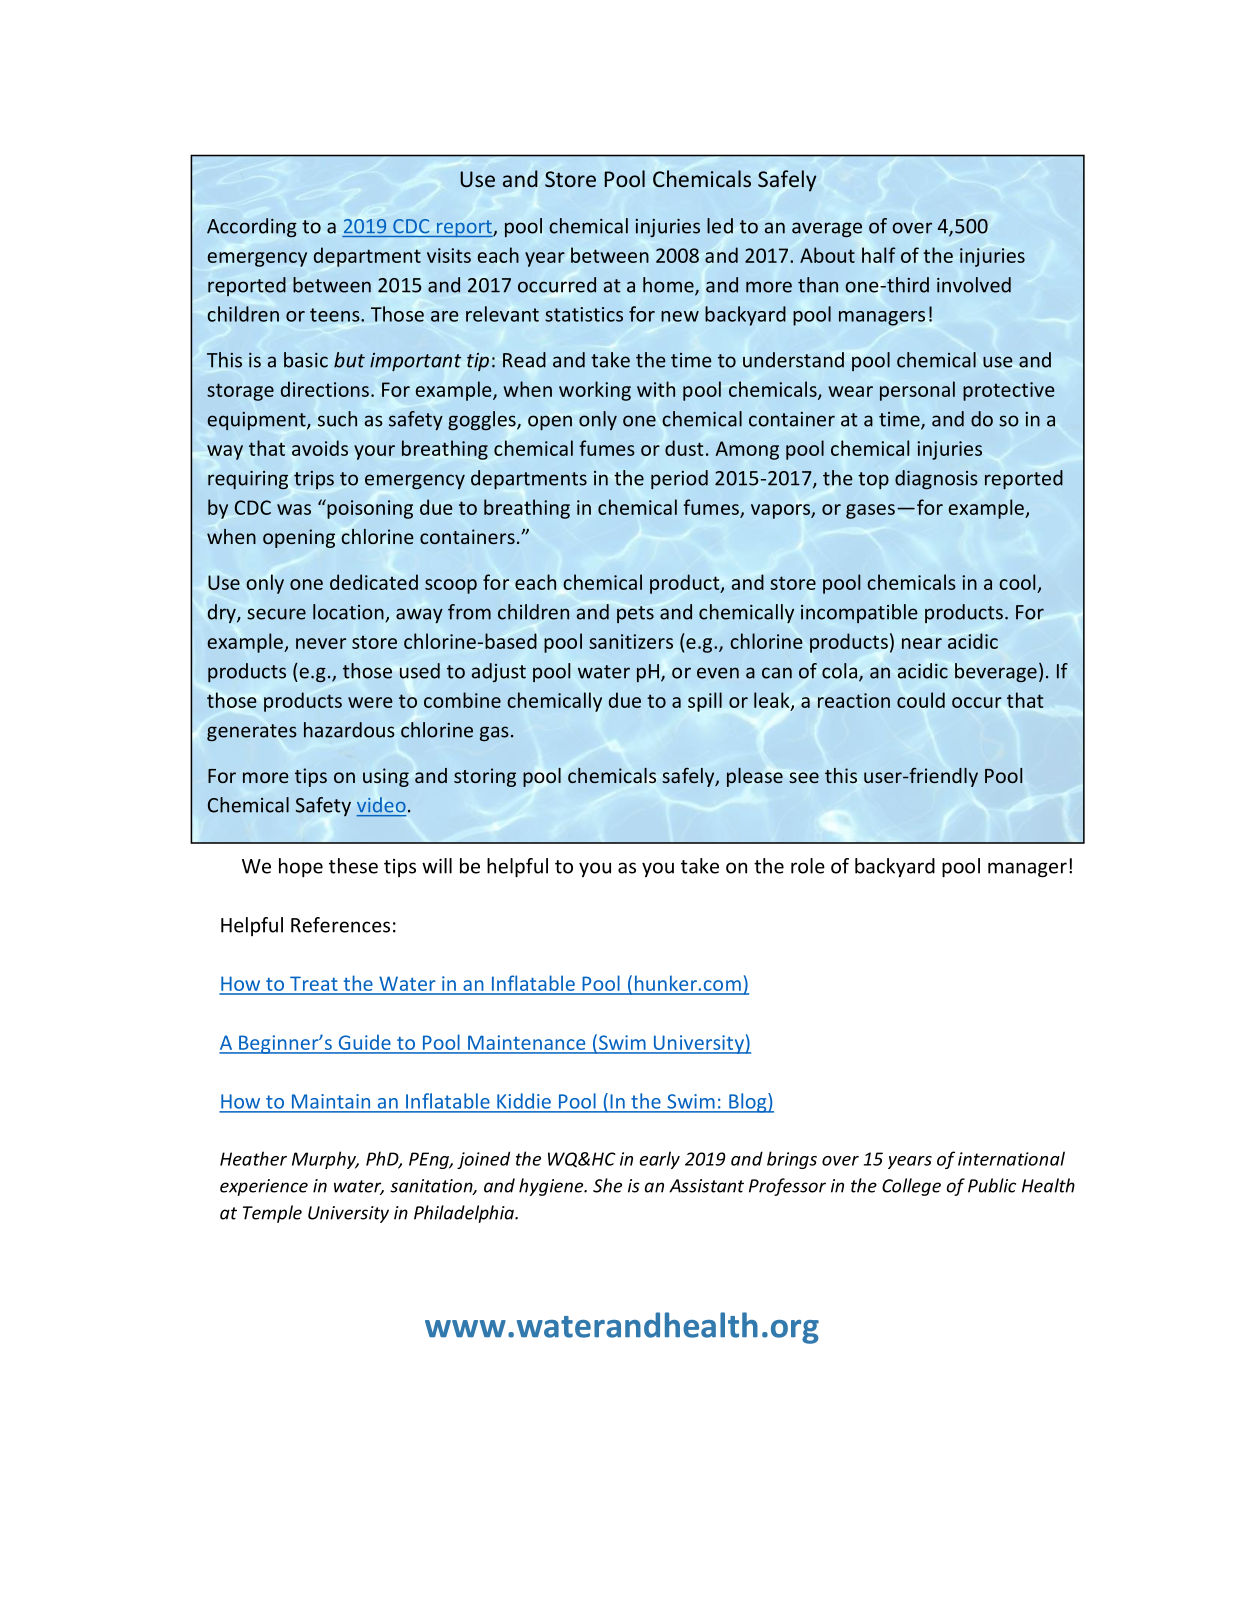 This document has height=1609, width=1243. Describe the element at coordinates (252, 227) in the document. I see `According` at that location.
